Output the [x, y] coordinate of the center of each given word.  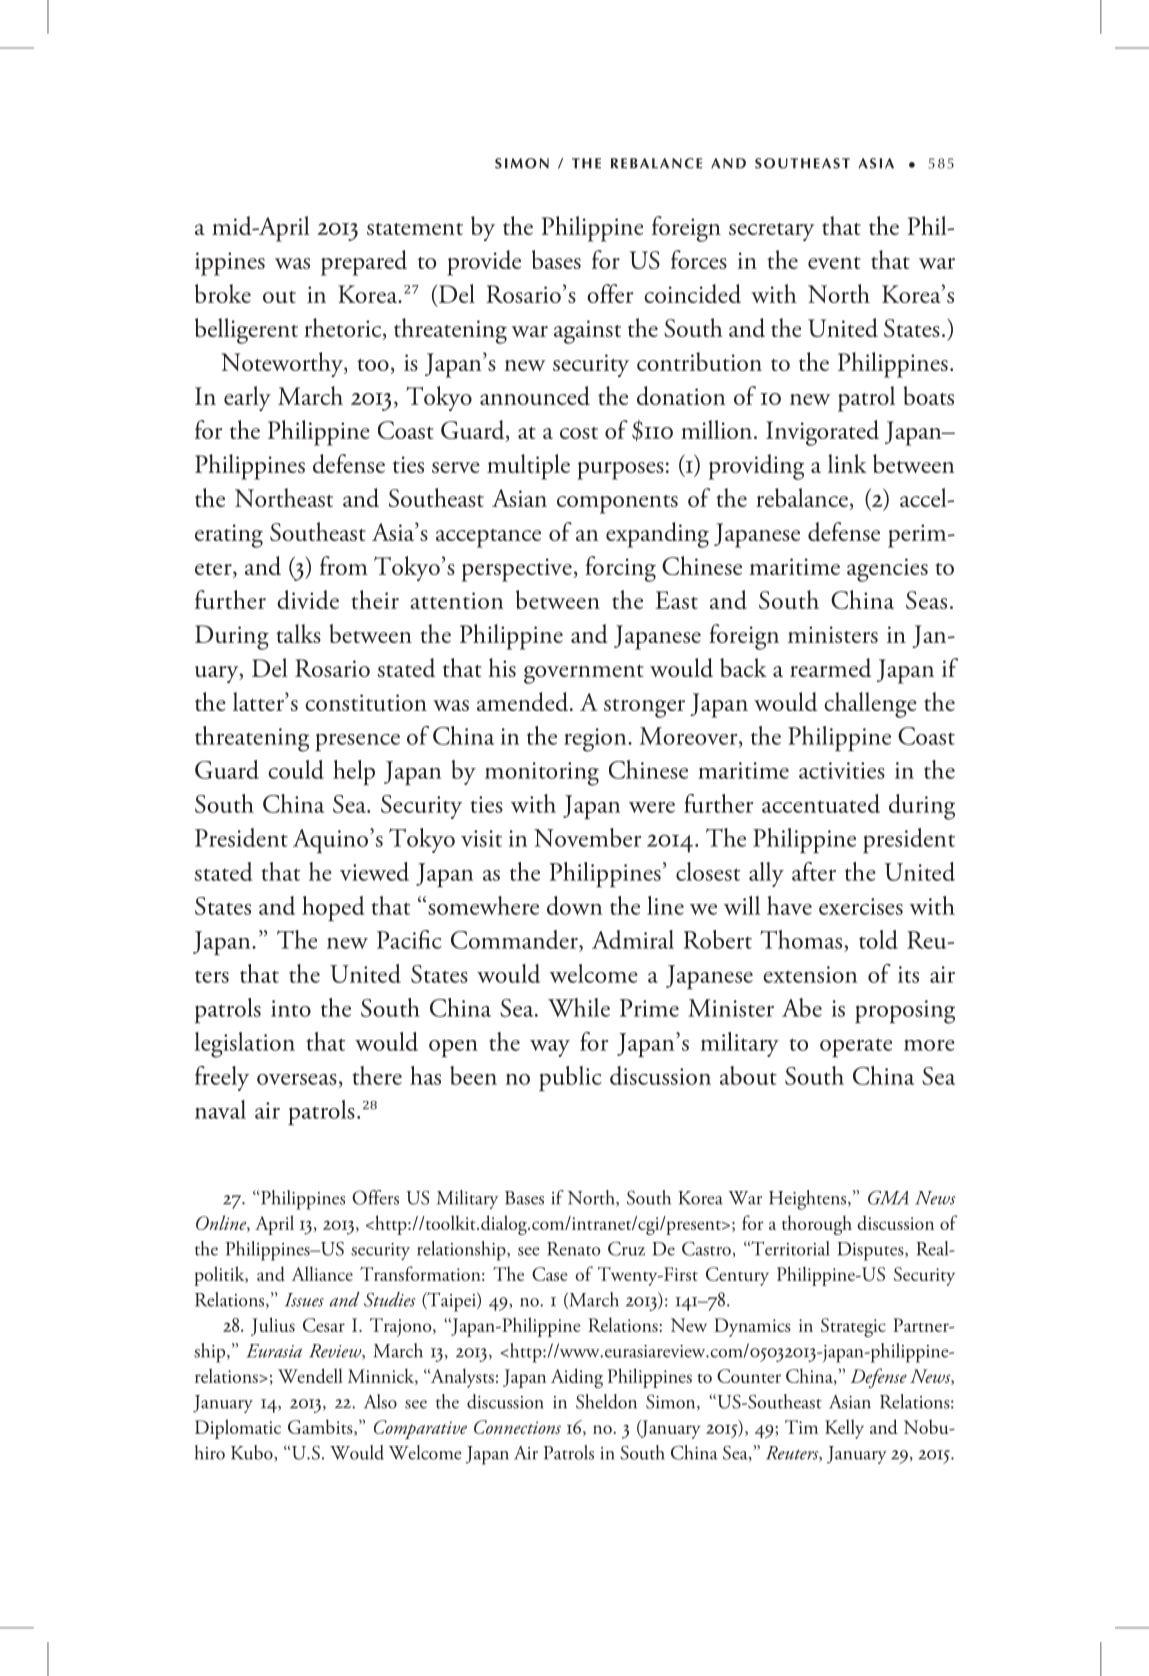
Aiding [577, 1378]
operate [856, 1047]
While [579, 1007]
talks [298, 633]
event [834, 263]
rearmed [830, 667]
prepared [364, 263]
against [587, 332]
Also [380, 1401]
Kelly [844, 1429]
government [584, 674]
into [291, 1008]
